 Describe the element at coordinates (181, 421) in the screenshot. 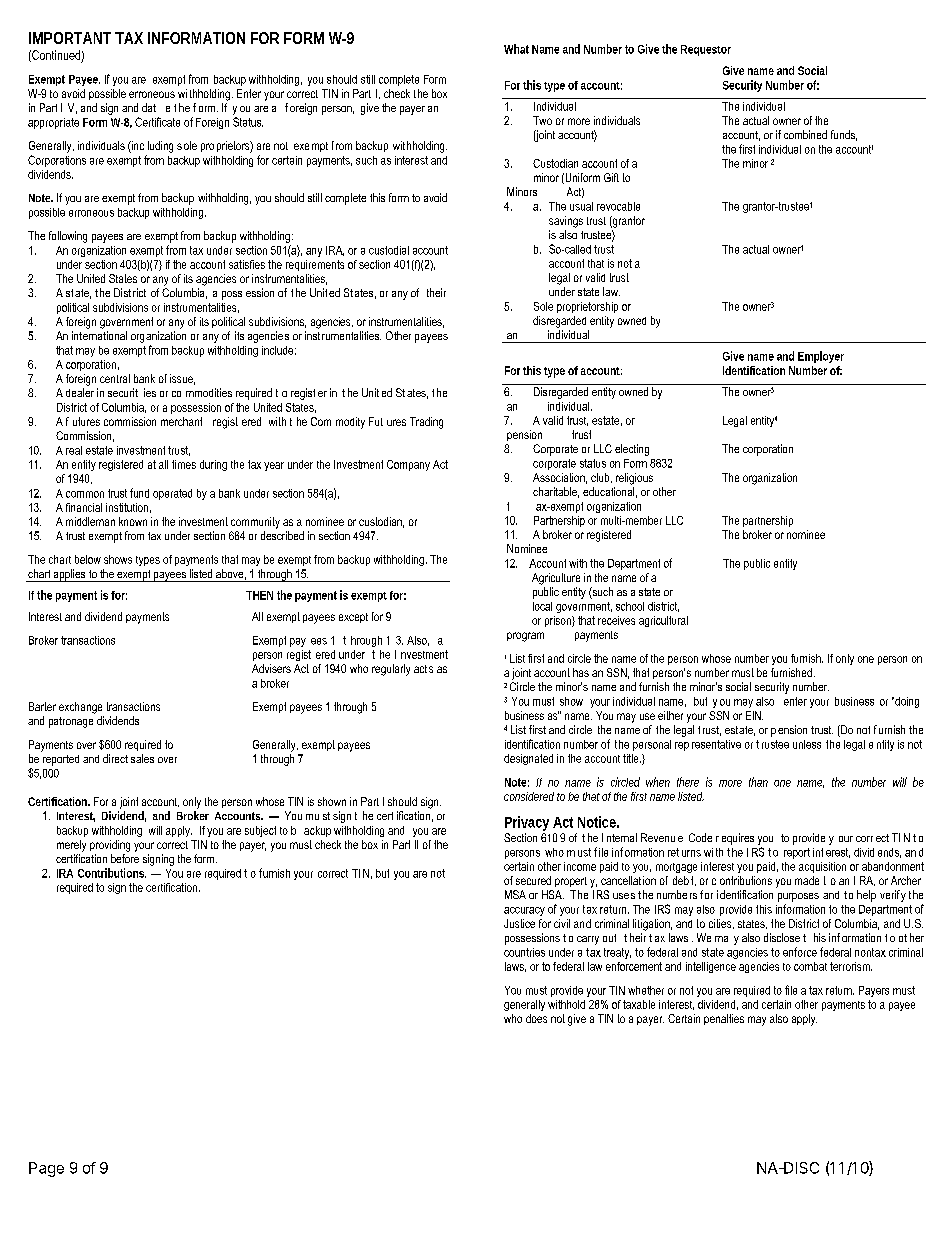

I see `merchant` at that location.
